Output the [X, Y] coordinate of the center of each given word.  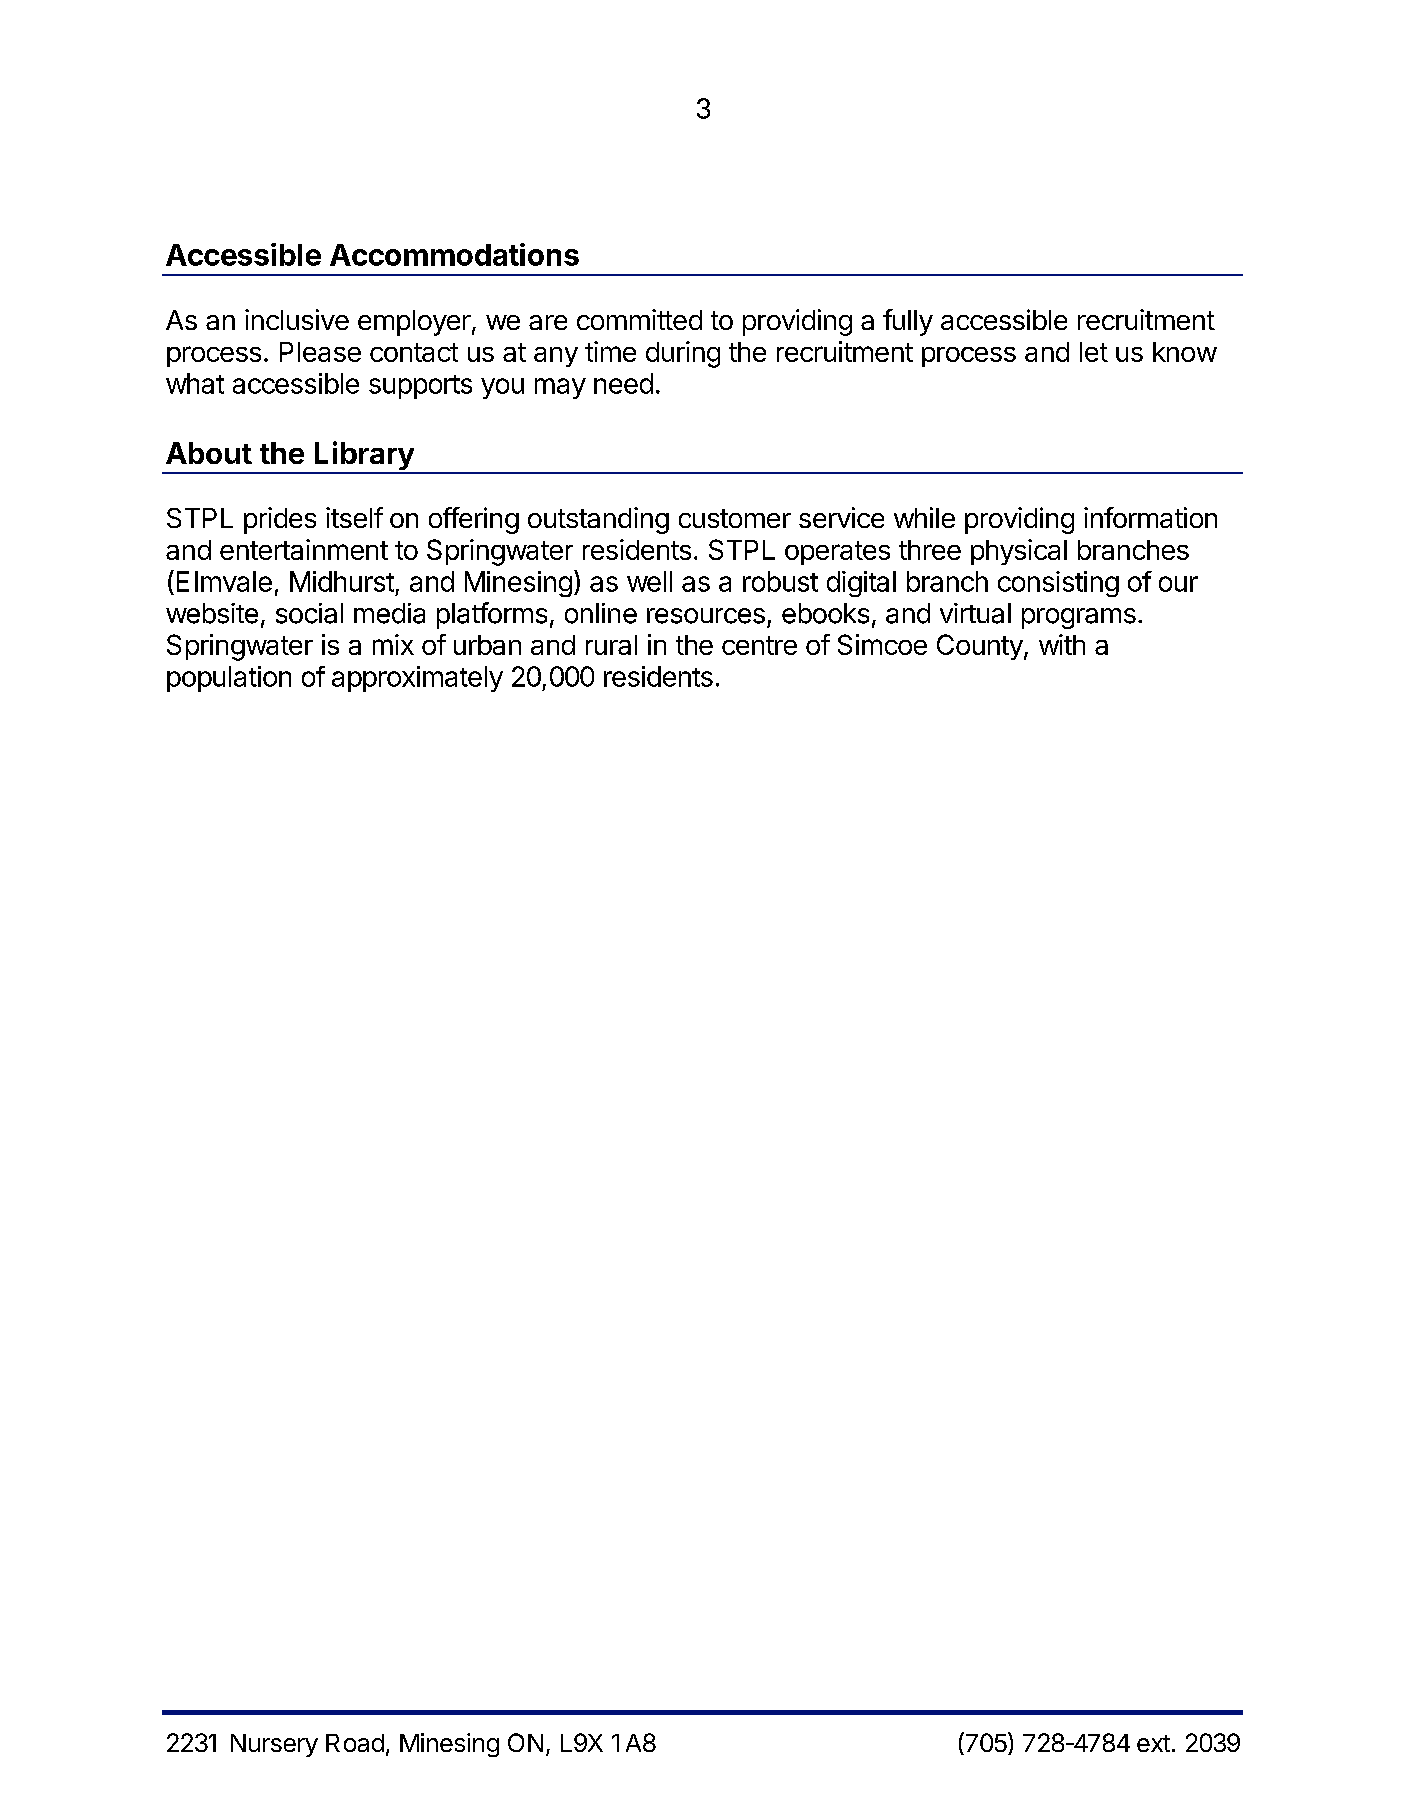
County [980, 647]
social [309, 613]
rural [611, 645]
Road [355, 1743]
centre [759, 645]
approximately [417, 679]
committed [639, 319]
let [1094, 352]
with [1062, 644]
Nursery [274, 1745]
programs [1079, 618]
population [229, 679]
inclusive [297, 319]
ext [1153, 1743]
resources [706, 616]
